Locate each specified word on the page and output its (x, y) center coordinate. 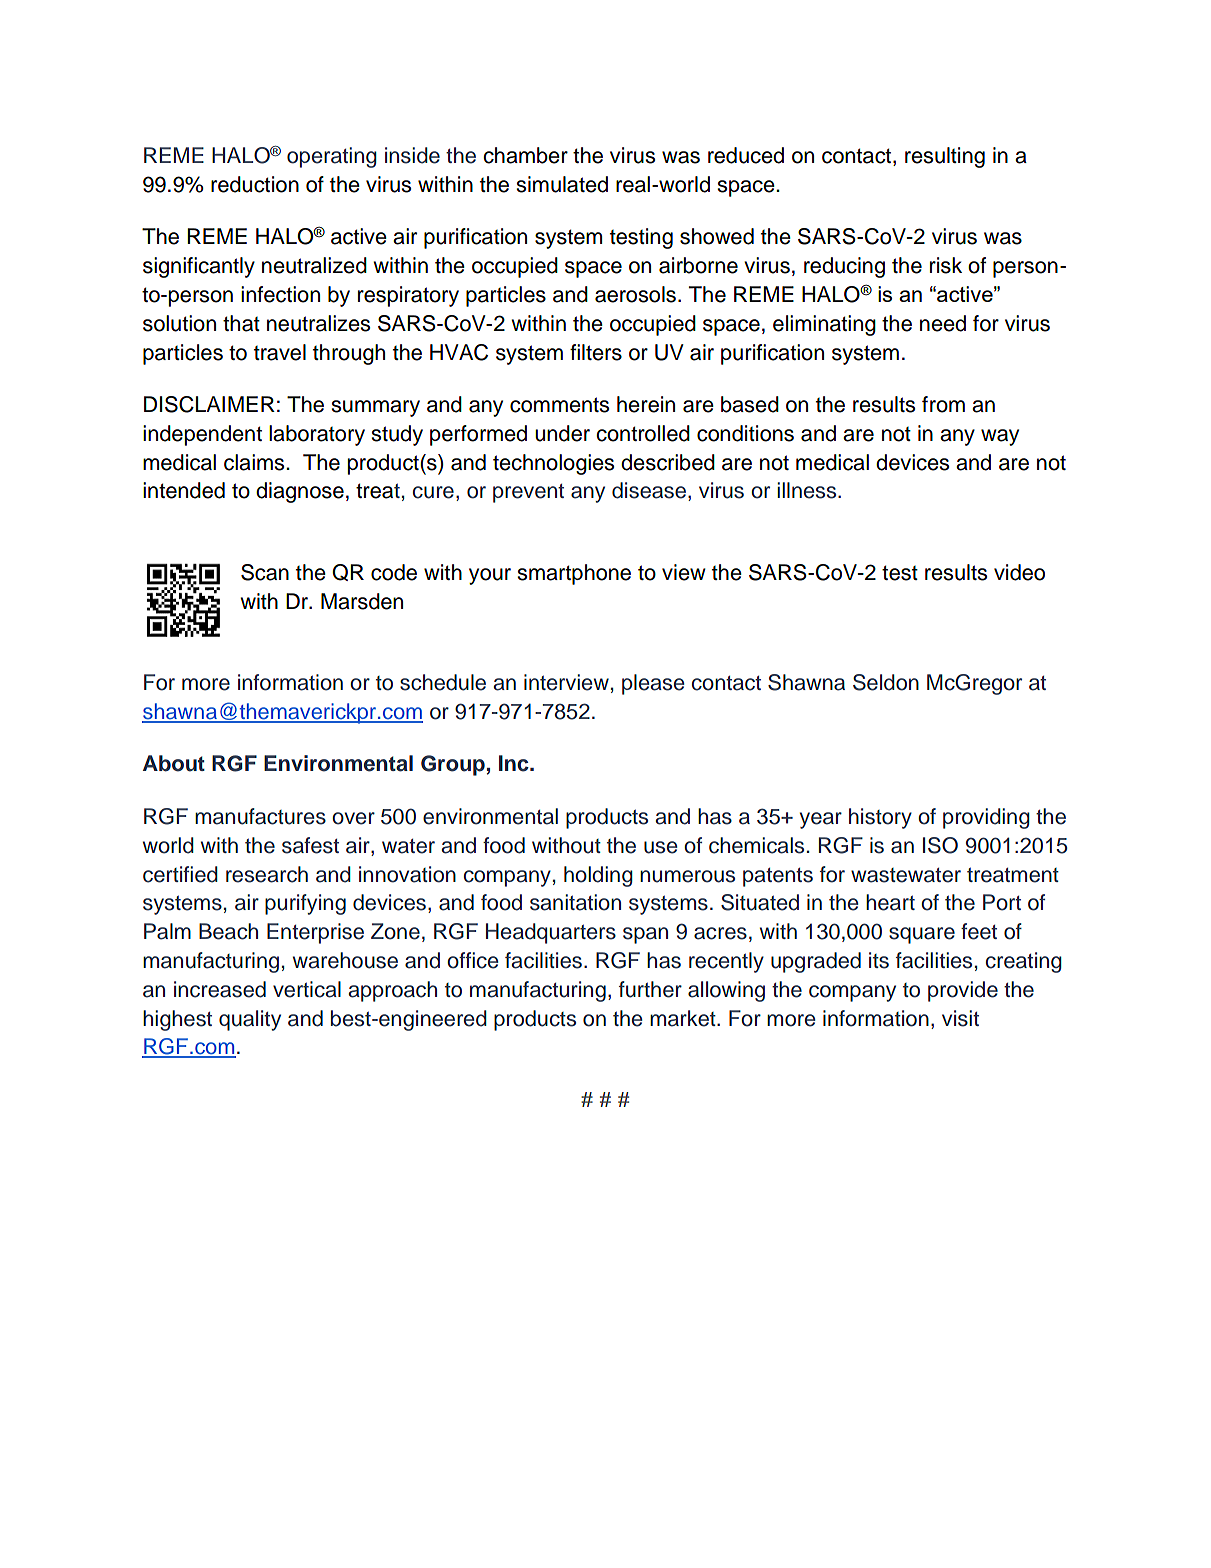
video (1019, 572)
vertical (307, 989)
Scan (265, 572)
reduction (255, 184)
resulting (945, 157)
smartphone (574, 574)
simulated (562, 184)
